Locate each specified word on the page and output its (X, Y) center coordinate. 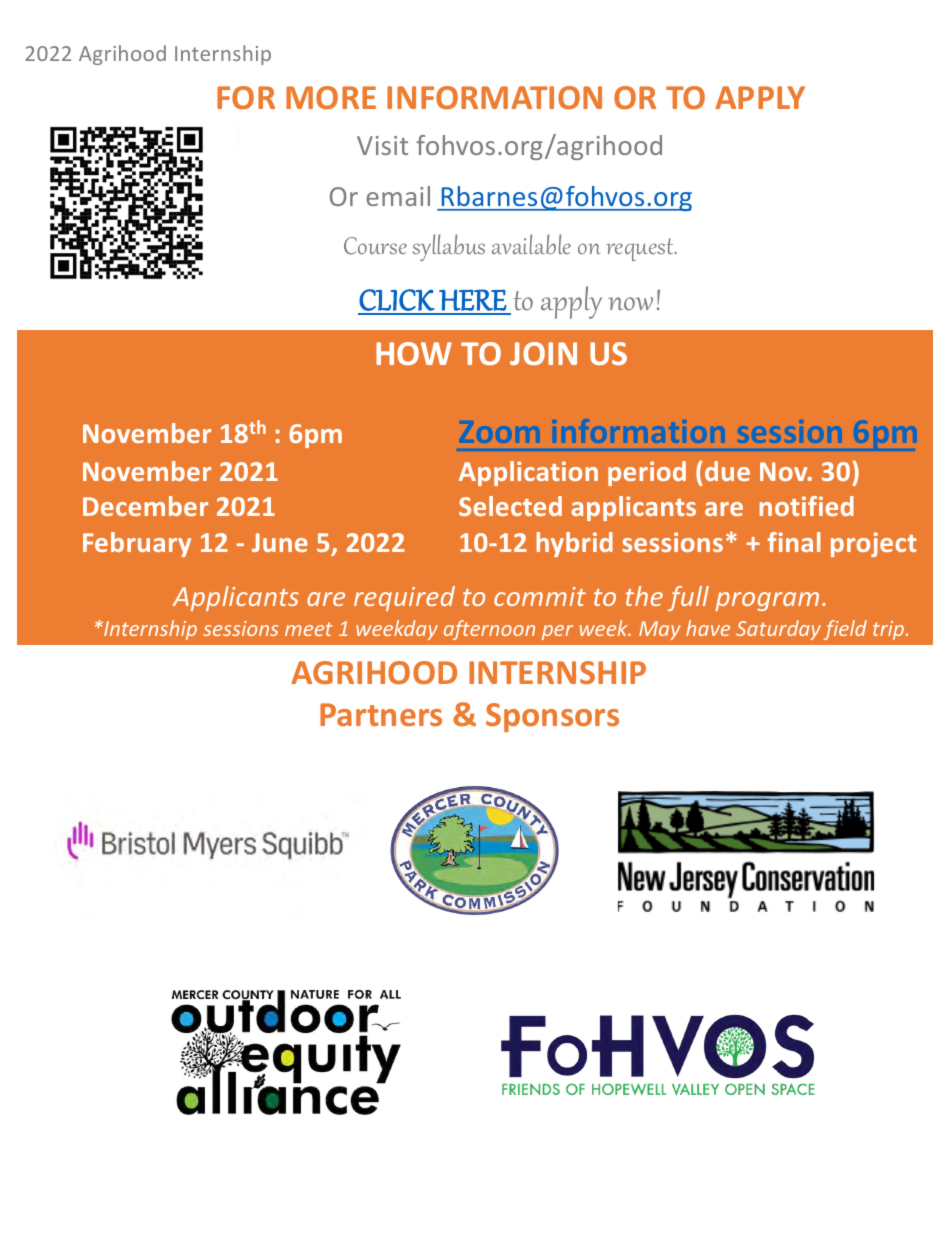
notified (806, 506)
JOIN (543, 353)
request (641, 249)
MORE (331, 97)
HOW (414, 353)
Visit (382, 145)
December (145, 506)
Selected (510, 506)
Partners (381, 714)
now (630, 304)
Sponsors (552, 717)
